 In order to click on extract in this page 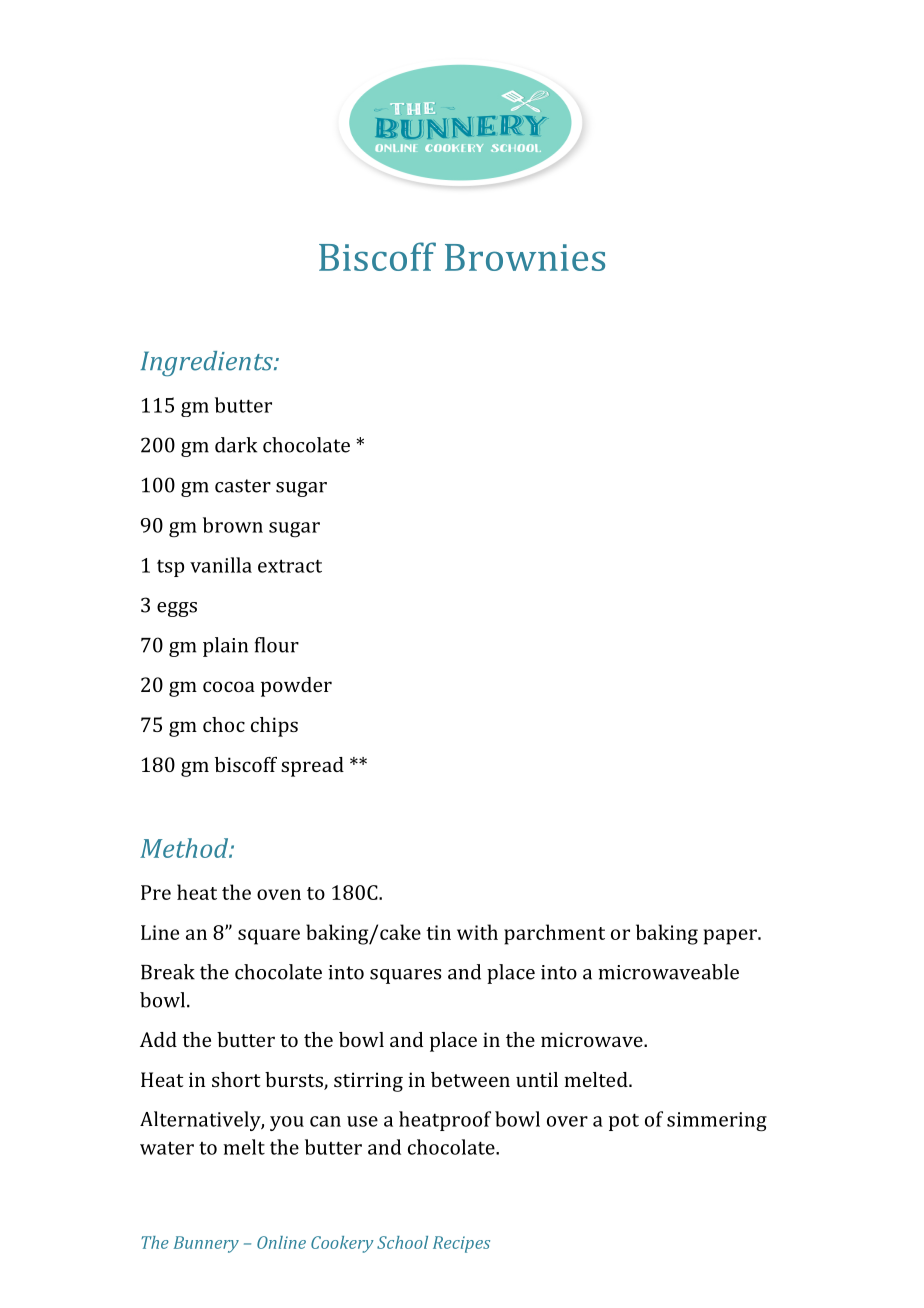, I will do `click(290, 566)`.
